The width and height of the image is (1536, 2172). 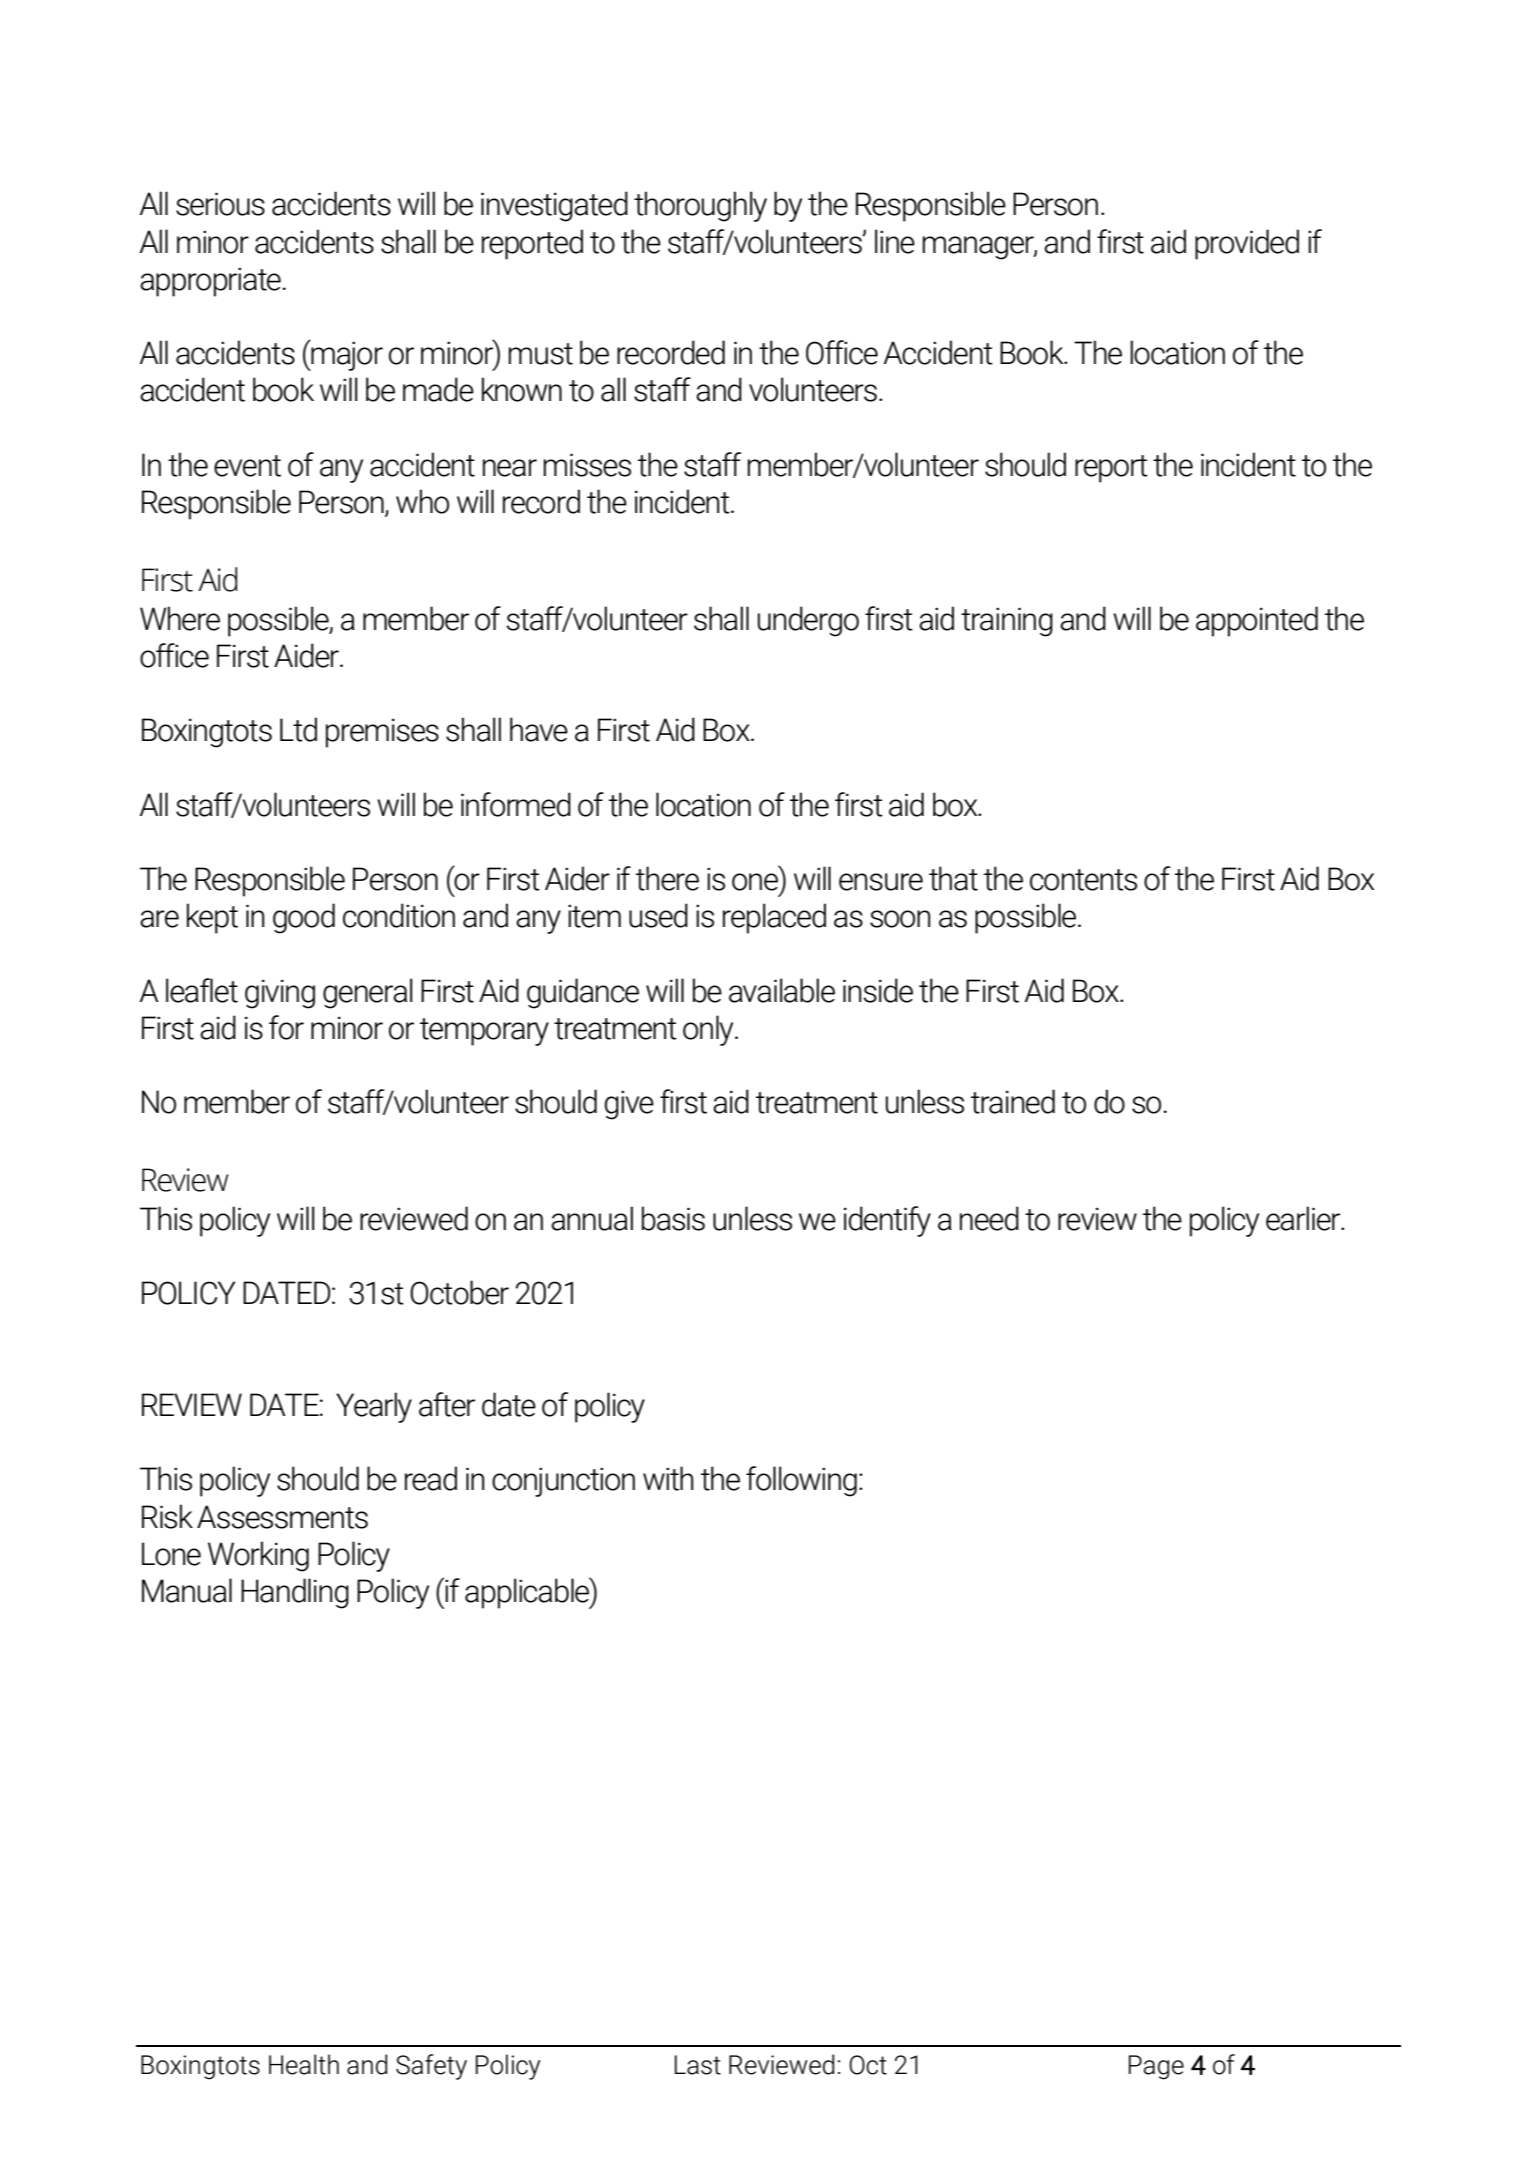 I want to click on provided, so click(x=1247, y=244).
